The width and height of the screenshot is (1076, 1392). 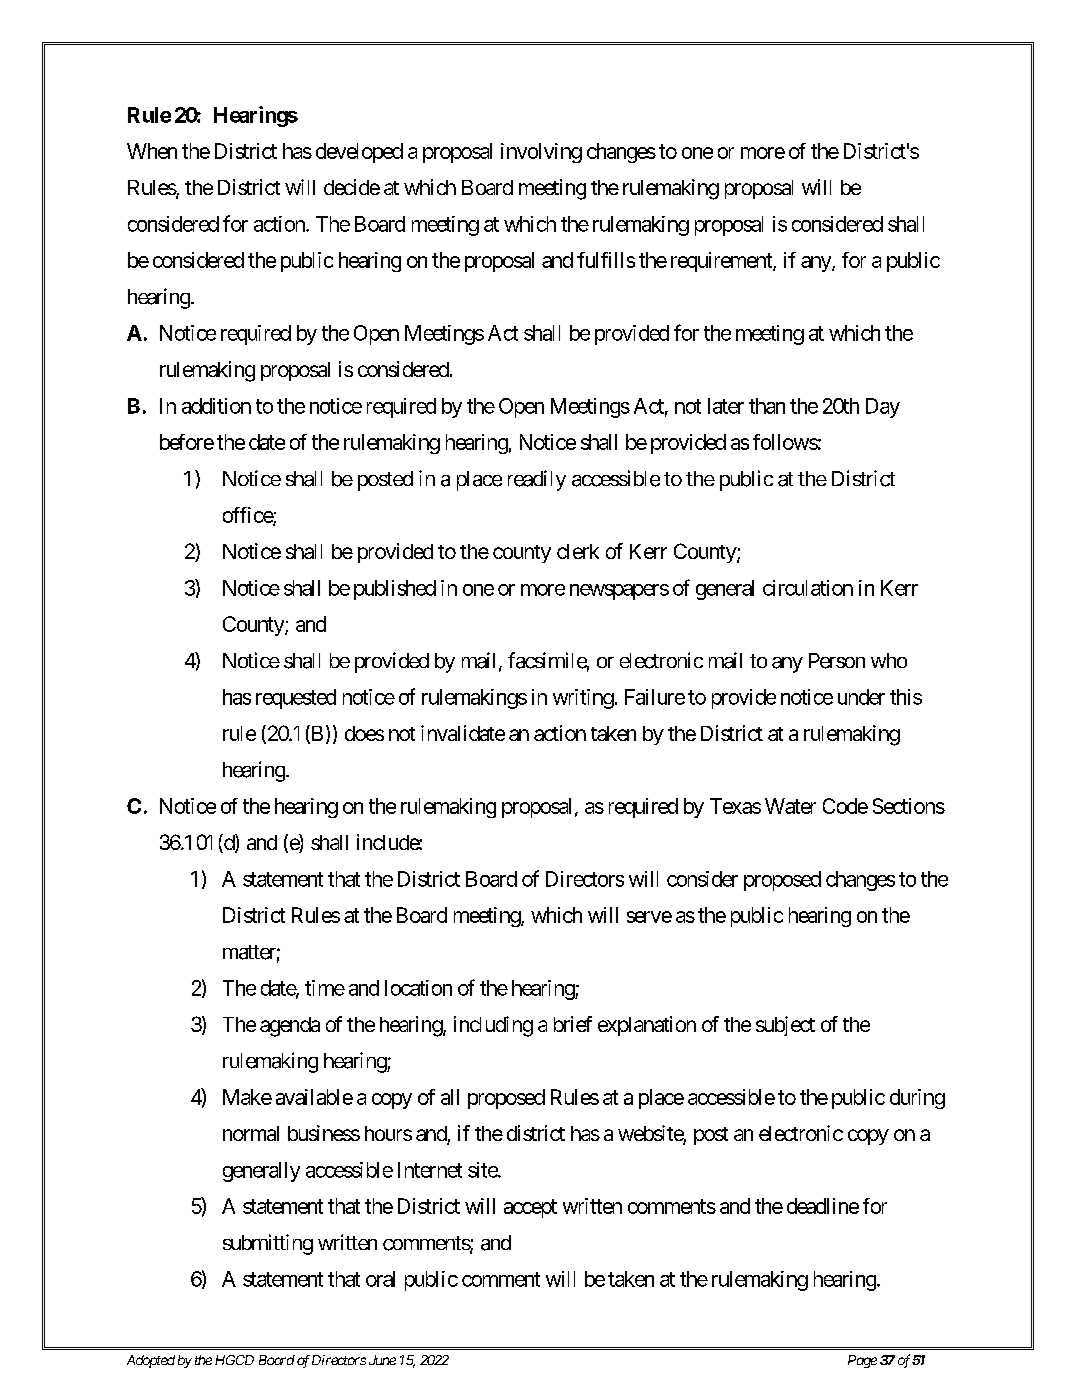 I want to click on requirement, so click(x=722, y=262).
